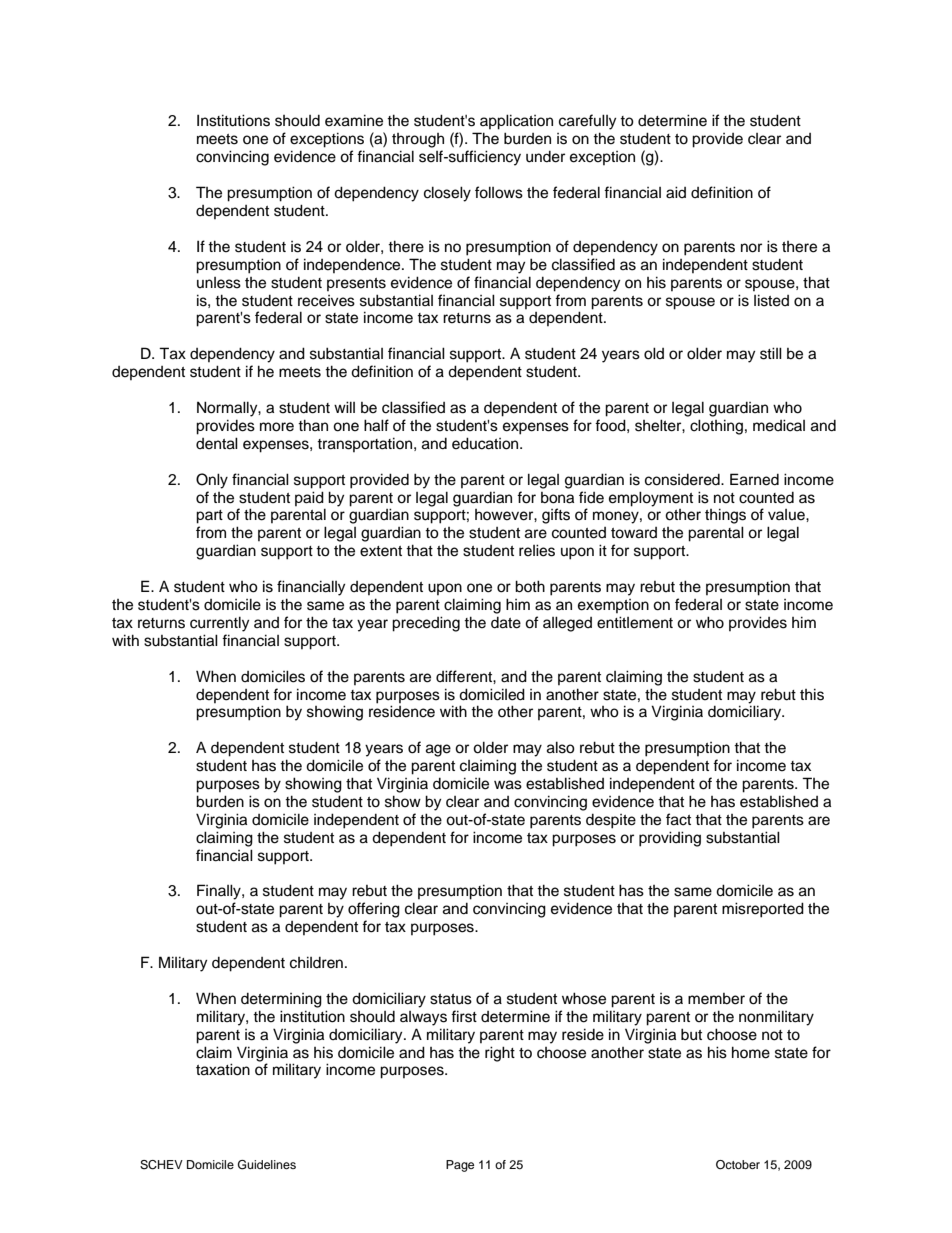 The height and width of the page is (1233, 952). I want to click on date, so click(506, 623).
